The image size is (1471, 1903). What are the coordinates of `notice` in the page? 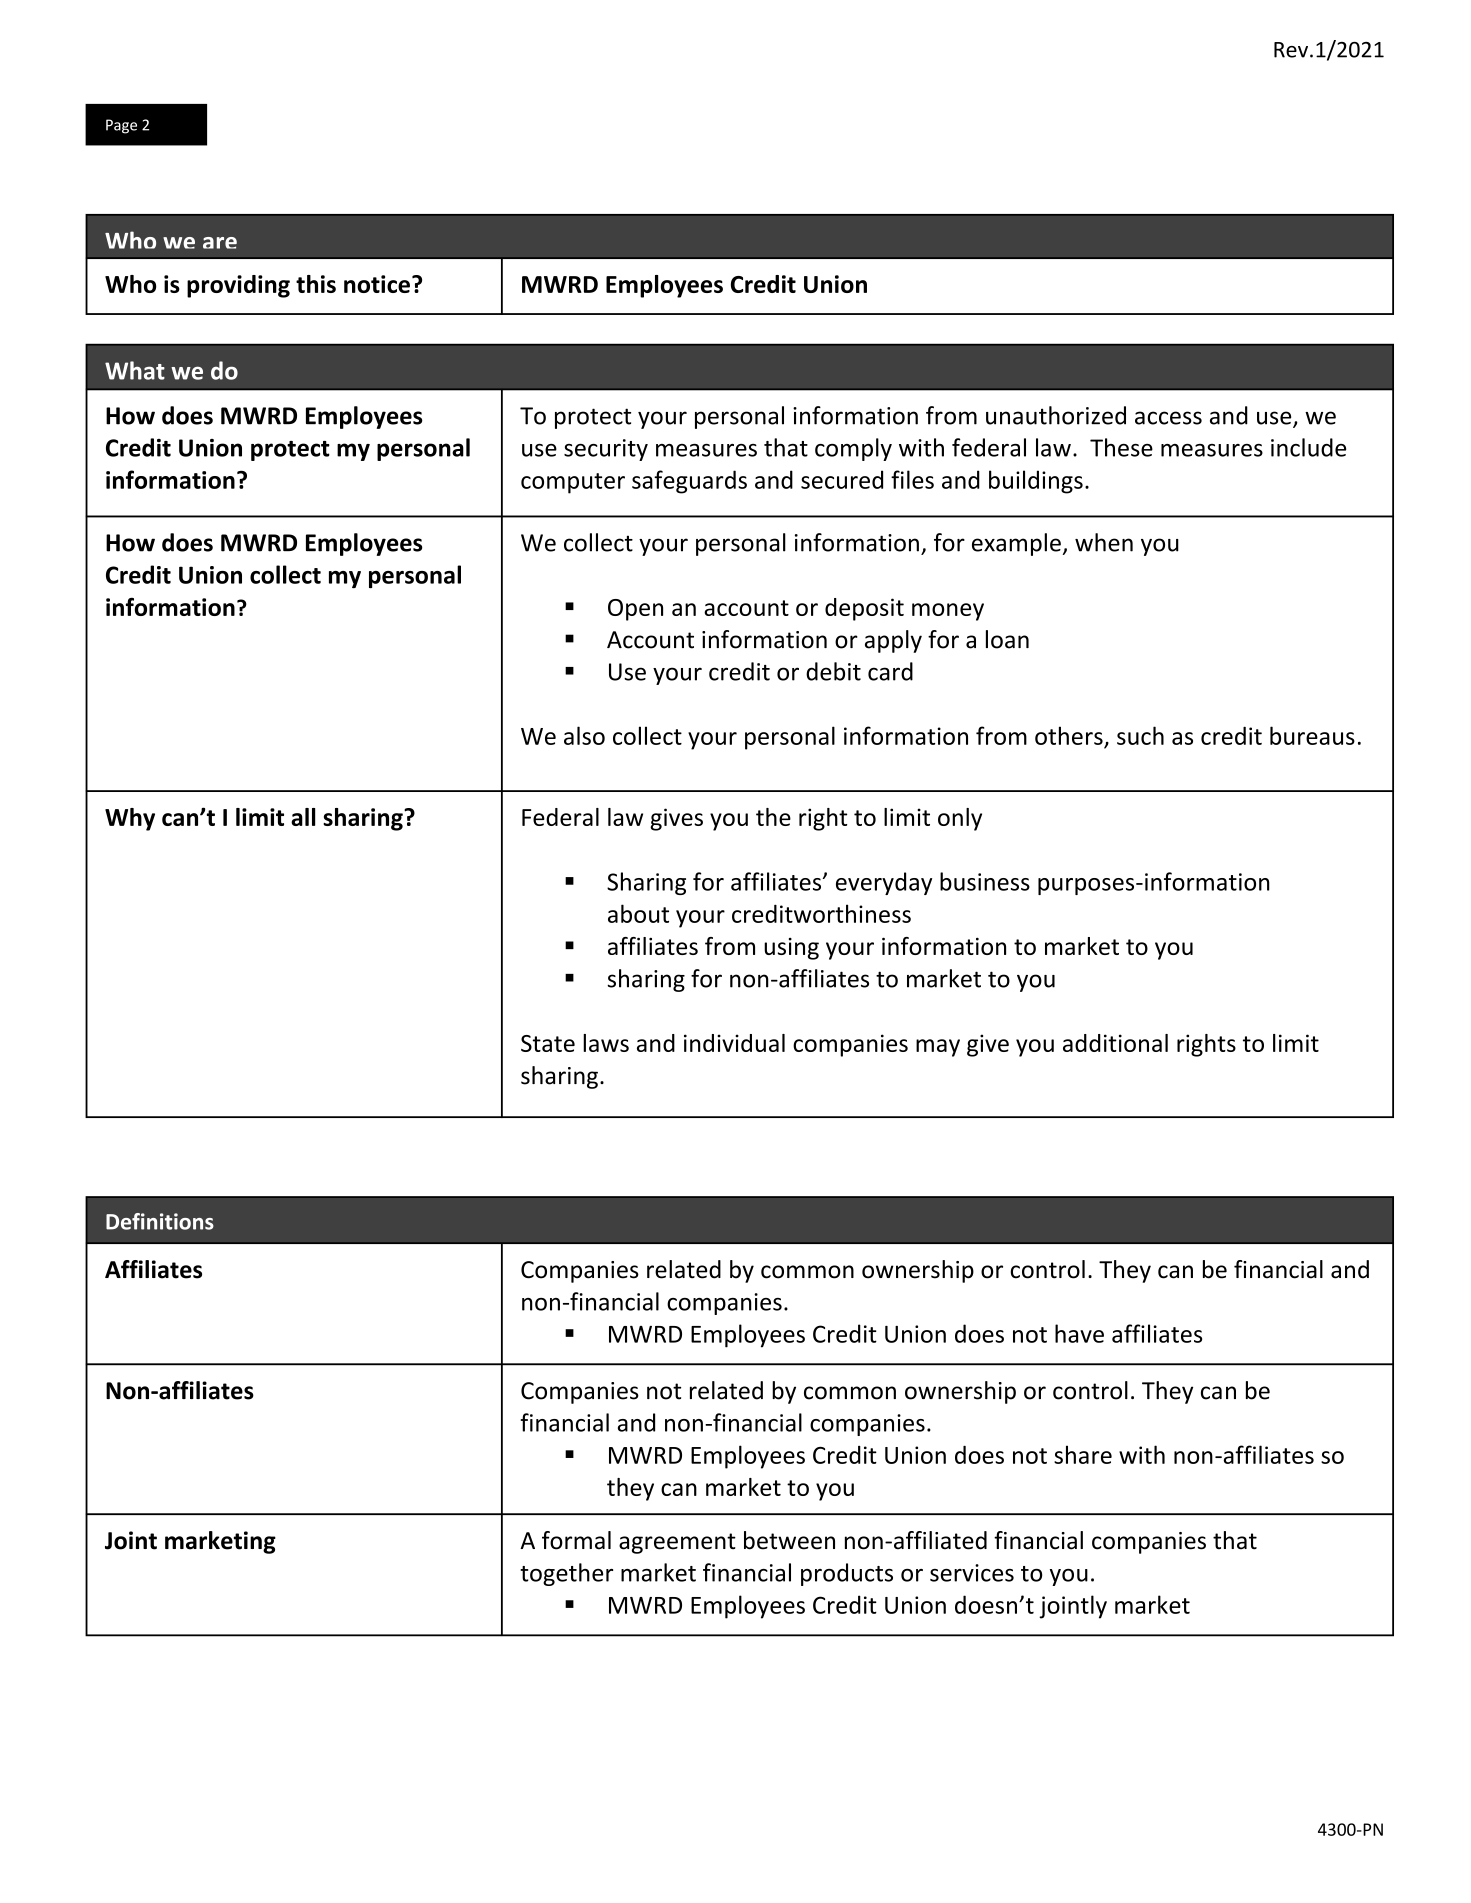 It's located at (377, 284).
